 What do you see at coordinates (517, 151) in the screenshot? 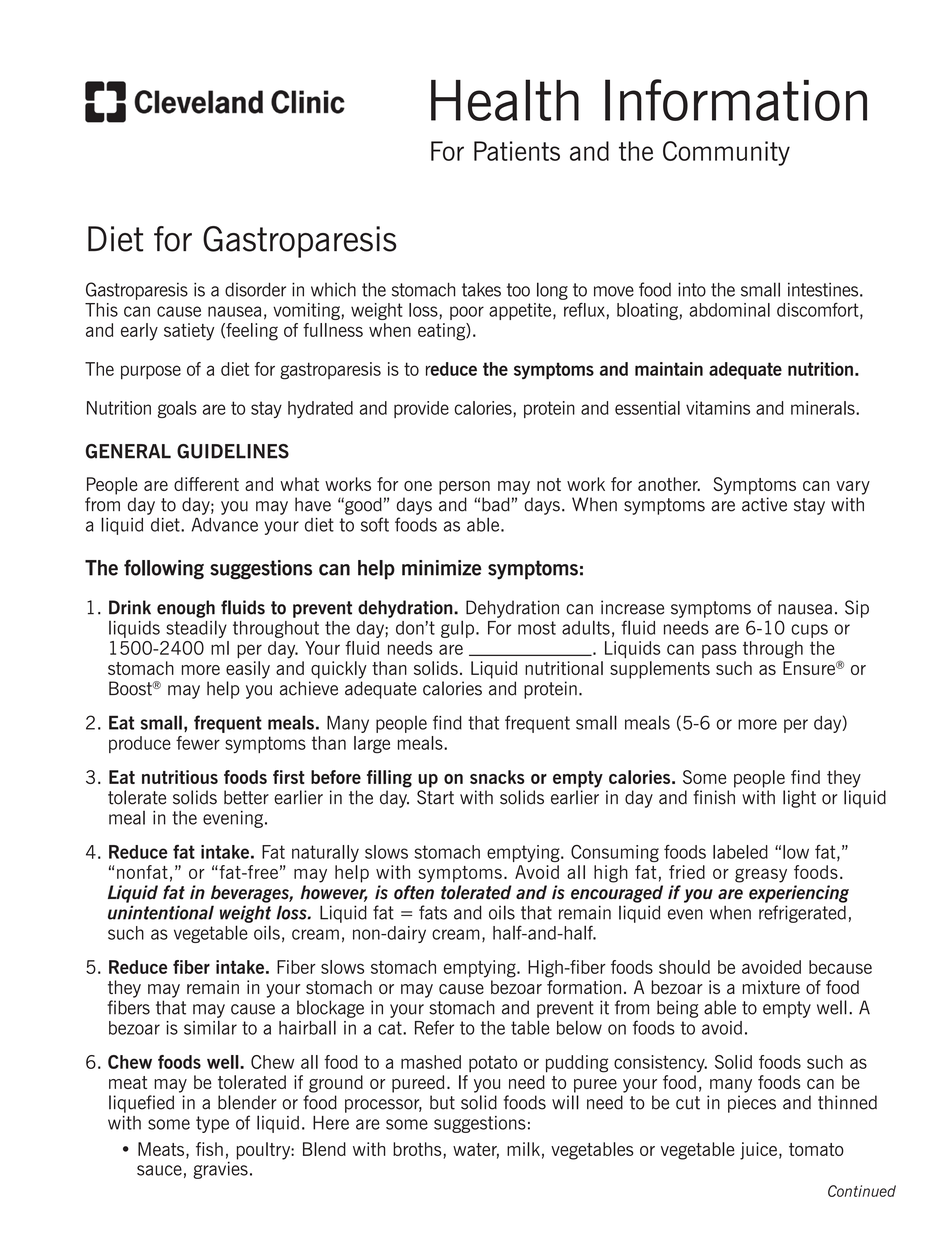
I see `Patients` at bounding box center [517, 151].
